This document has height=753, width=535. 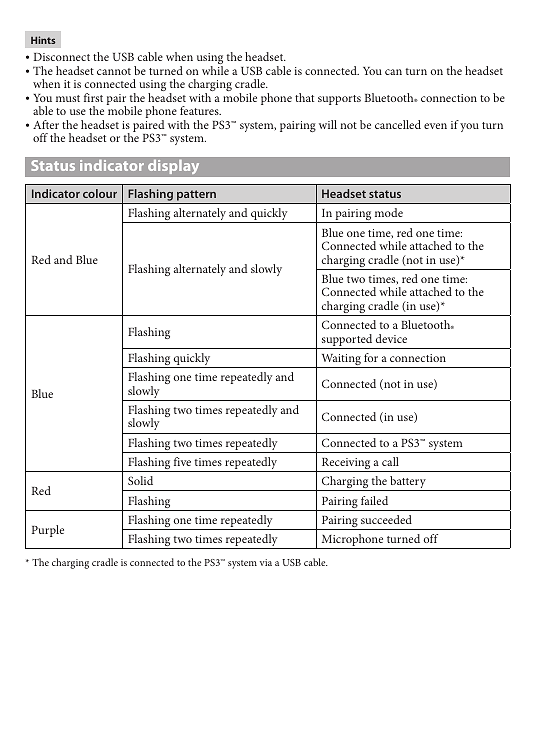 What do you see at coordinates (62, 57) in the document?
I see `Disconnect` at bounding box center [62, 57].
